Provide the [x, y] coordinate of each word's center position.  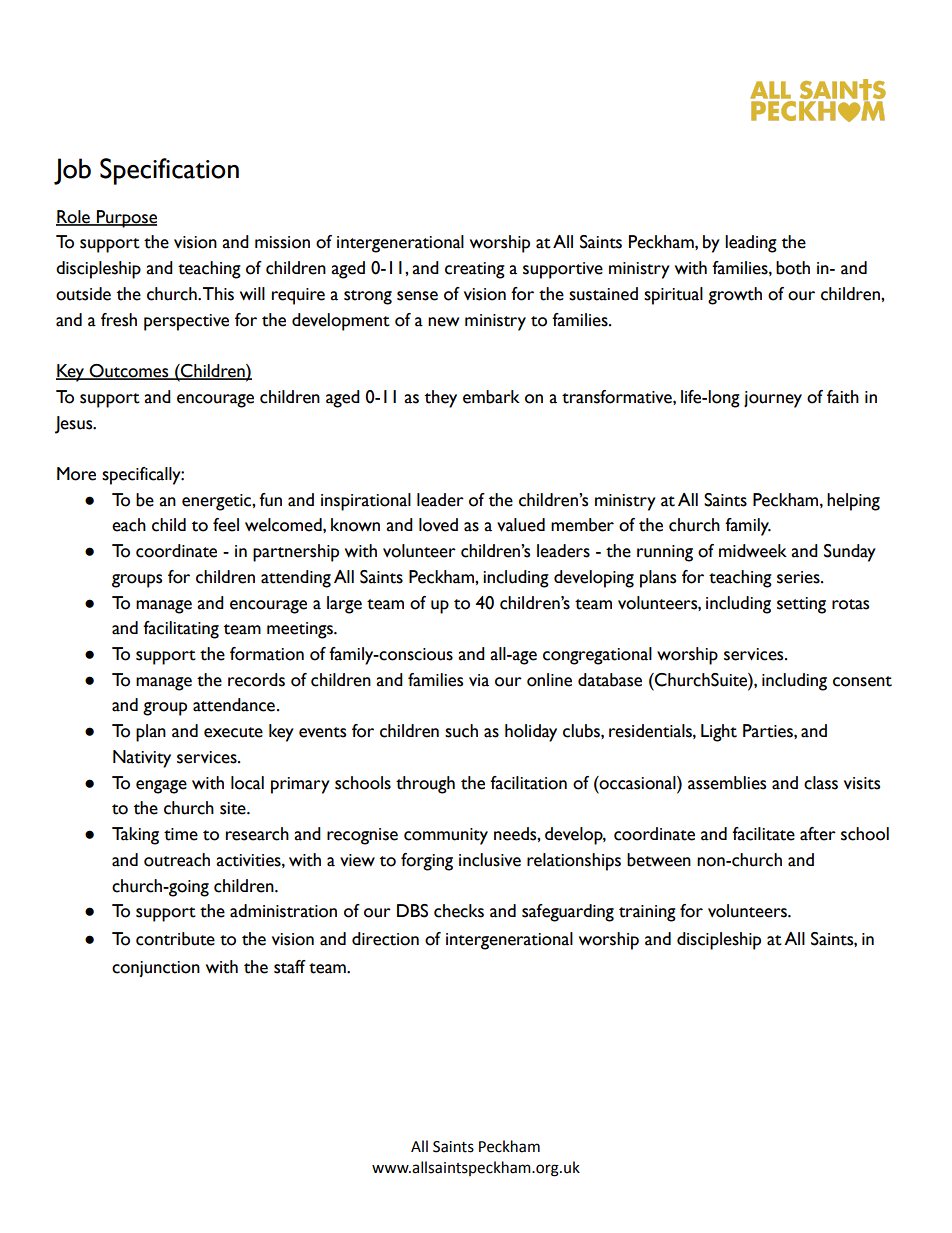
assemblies [727, 783]
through [425, 785]
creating [475, 270]
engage [161, 787]
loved [438, 525]
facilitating [181, 630]
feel [226, 525]
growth [735, 296]
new [443, 322]
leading [751, 244]
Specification [169, 171]
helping [853, 502]
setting [801, 605]
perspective [186, 322]
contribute [175, 939]
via [479, 680]
